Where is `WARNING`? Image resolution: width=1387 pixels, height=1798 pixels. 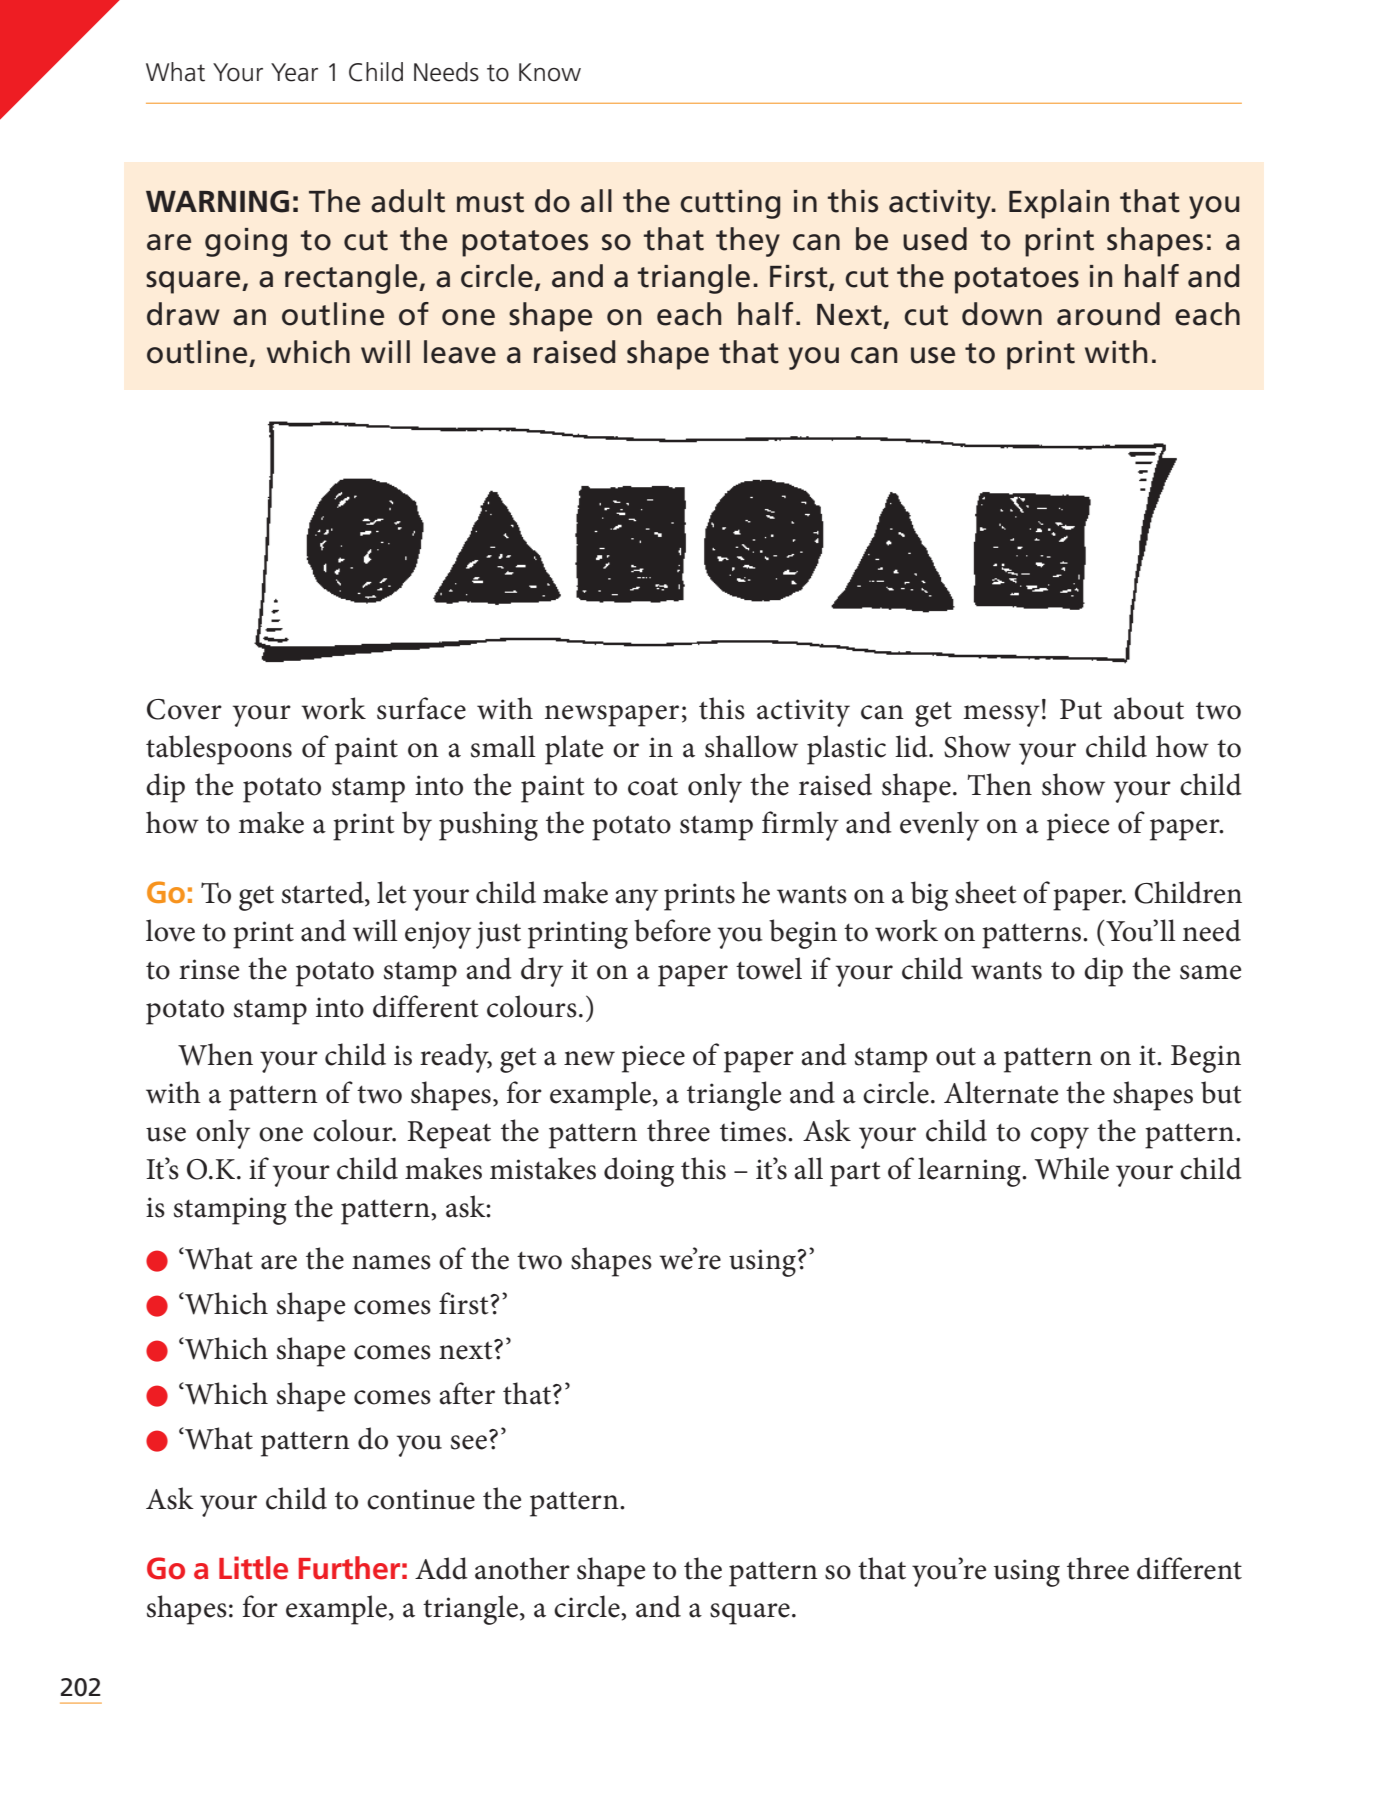
WARNING is located at coordinates (217, 201).
